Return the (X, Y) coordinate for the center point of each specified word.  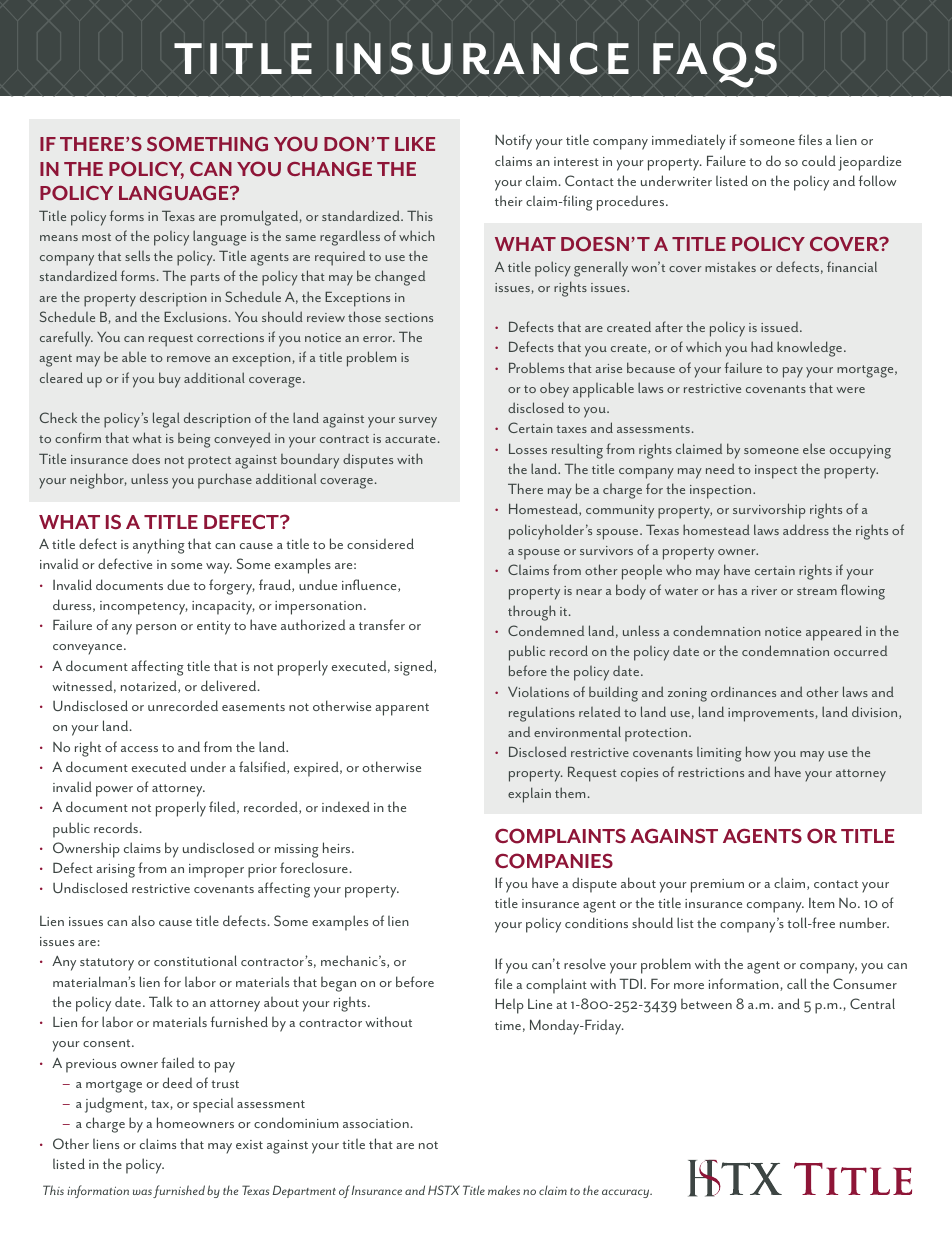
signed (414, 668)
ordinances (743, 691)
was (142, 1192)
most (96, 237)
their (509, 201)
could (819, 160)
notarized (150, 686)
